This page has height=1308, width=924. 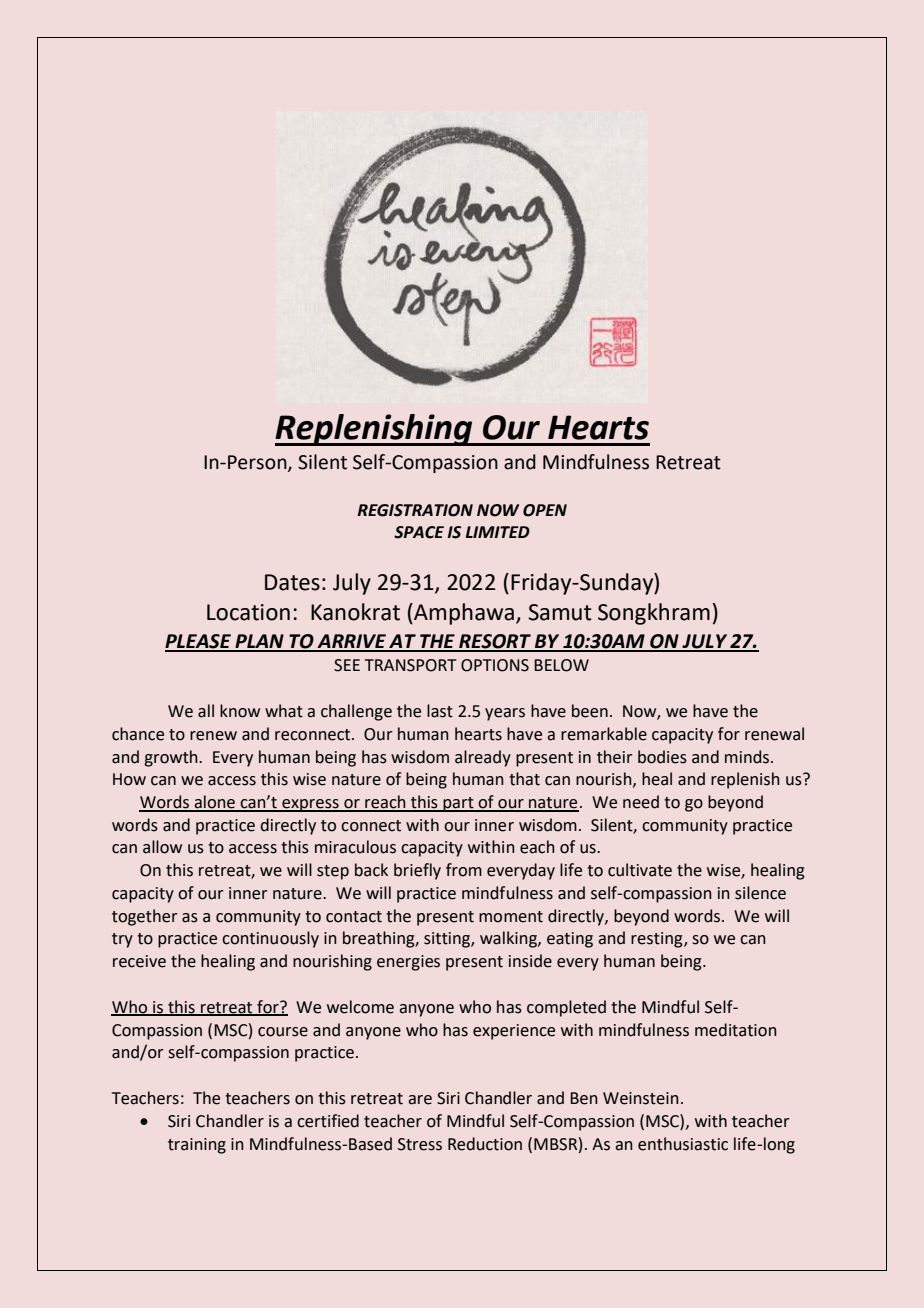 I want to click on been, so click(x=590, y=711).
